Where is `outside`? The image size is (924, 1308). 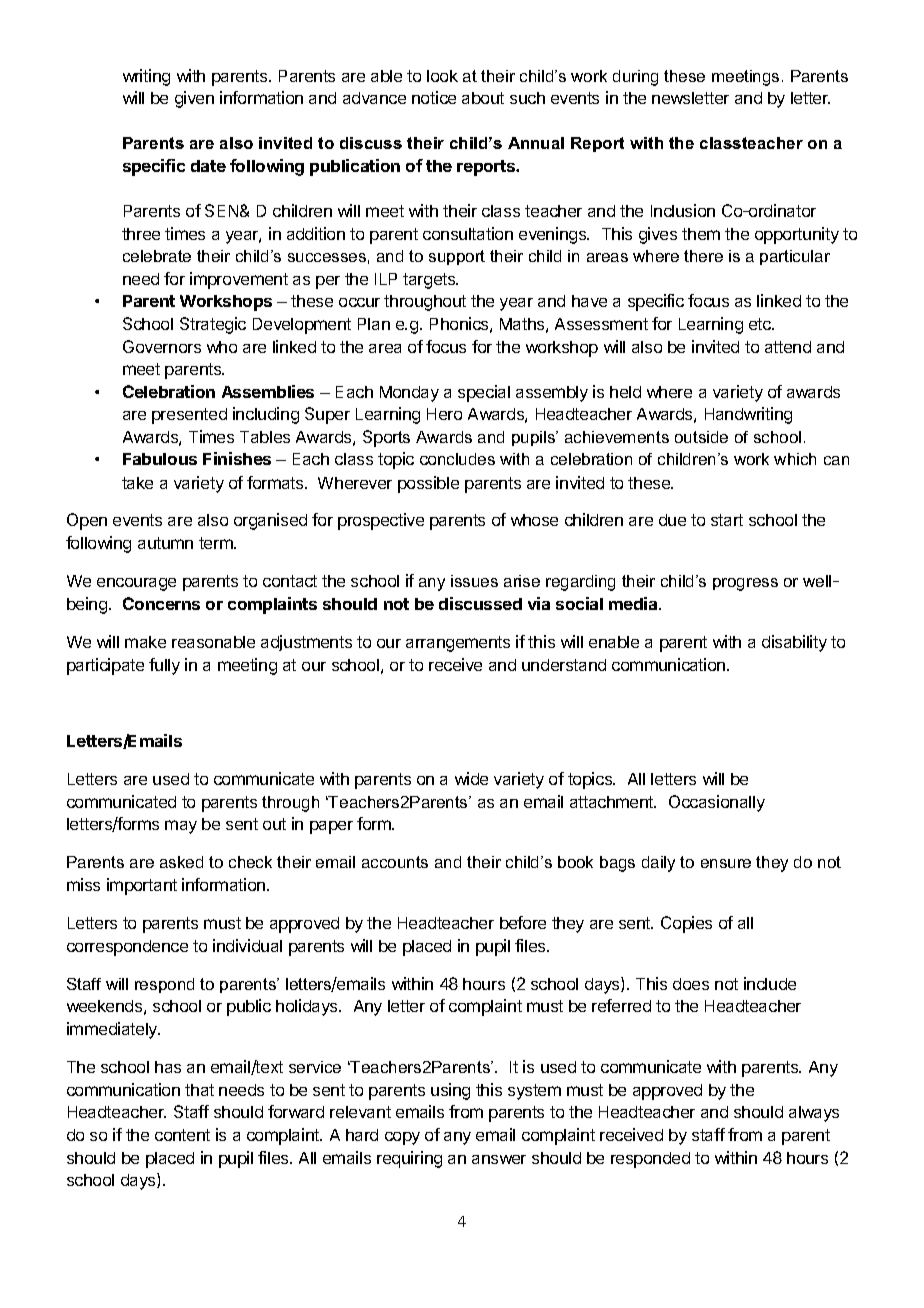 outside is located at coordinates (701, 437).
